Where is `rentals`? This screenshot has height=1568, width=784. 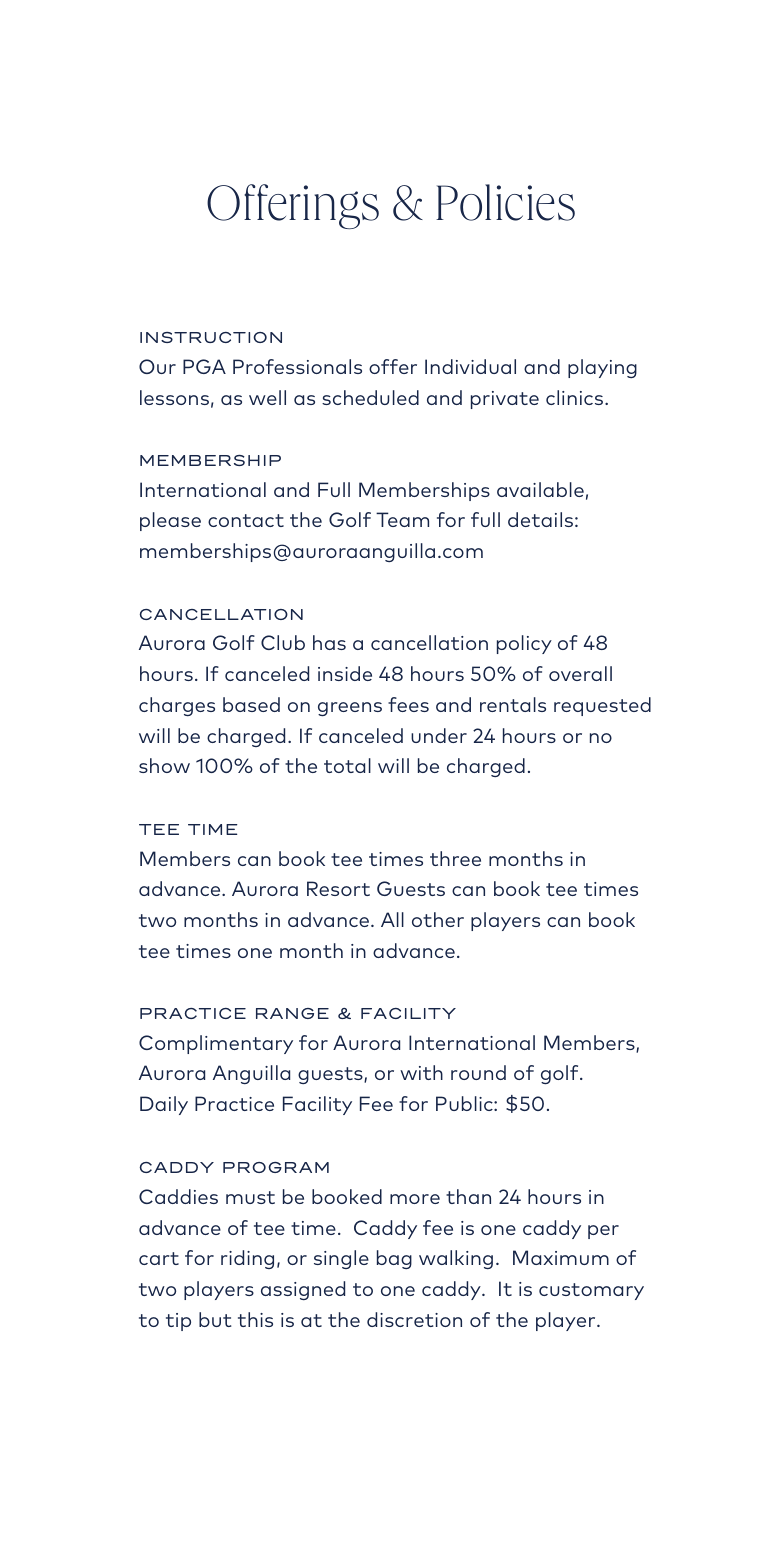
rentals is located at coordinates (513, 704).
